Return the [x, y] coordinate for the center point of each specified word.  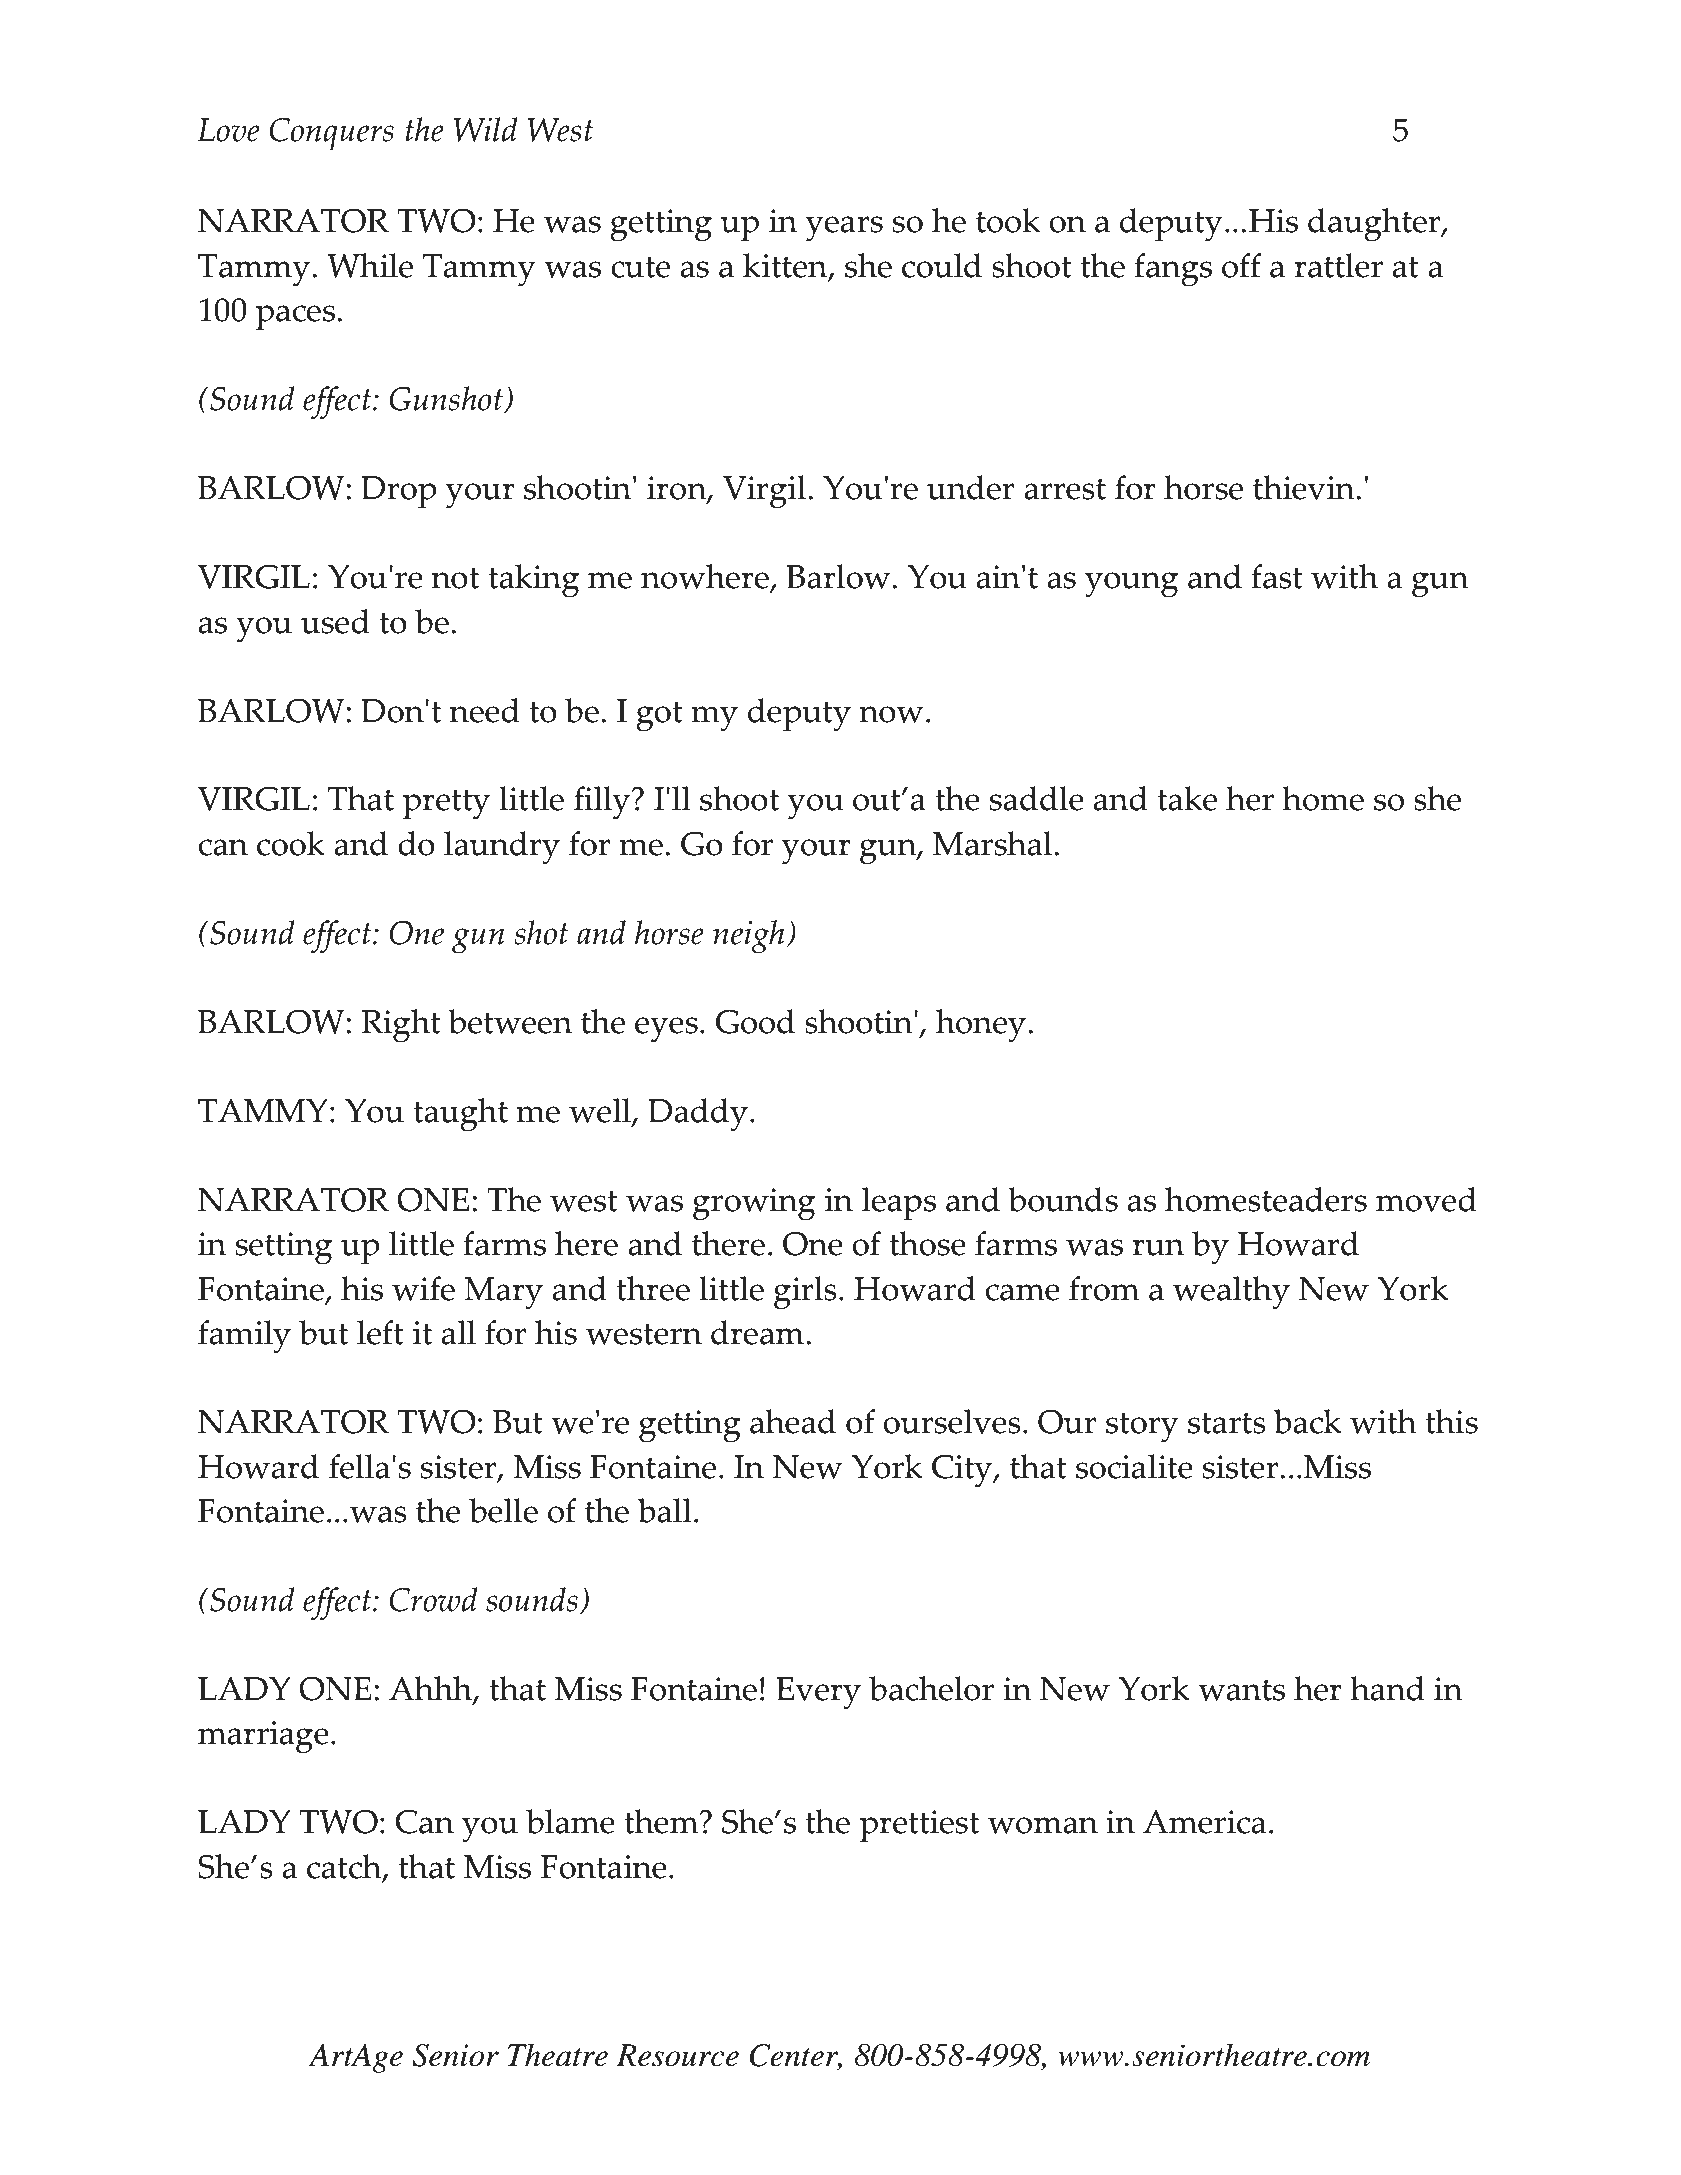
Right [401, 1026]
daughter [1375, 225]
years [844, 229]
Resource [677, 2055]
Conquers [332, 134]
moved [1426, 1199]
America [1204, 1822]
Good [755, 1021]
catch [345, 1867]
